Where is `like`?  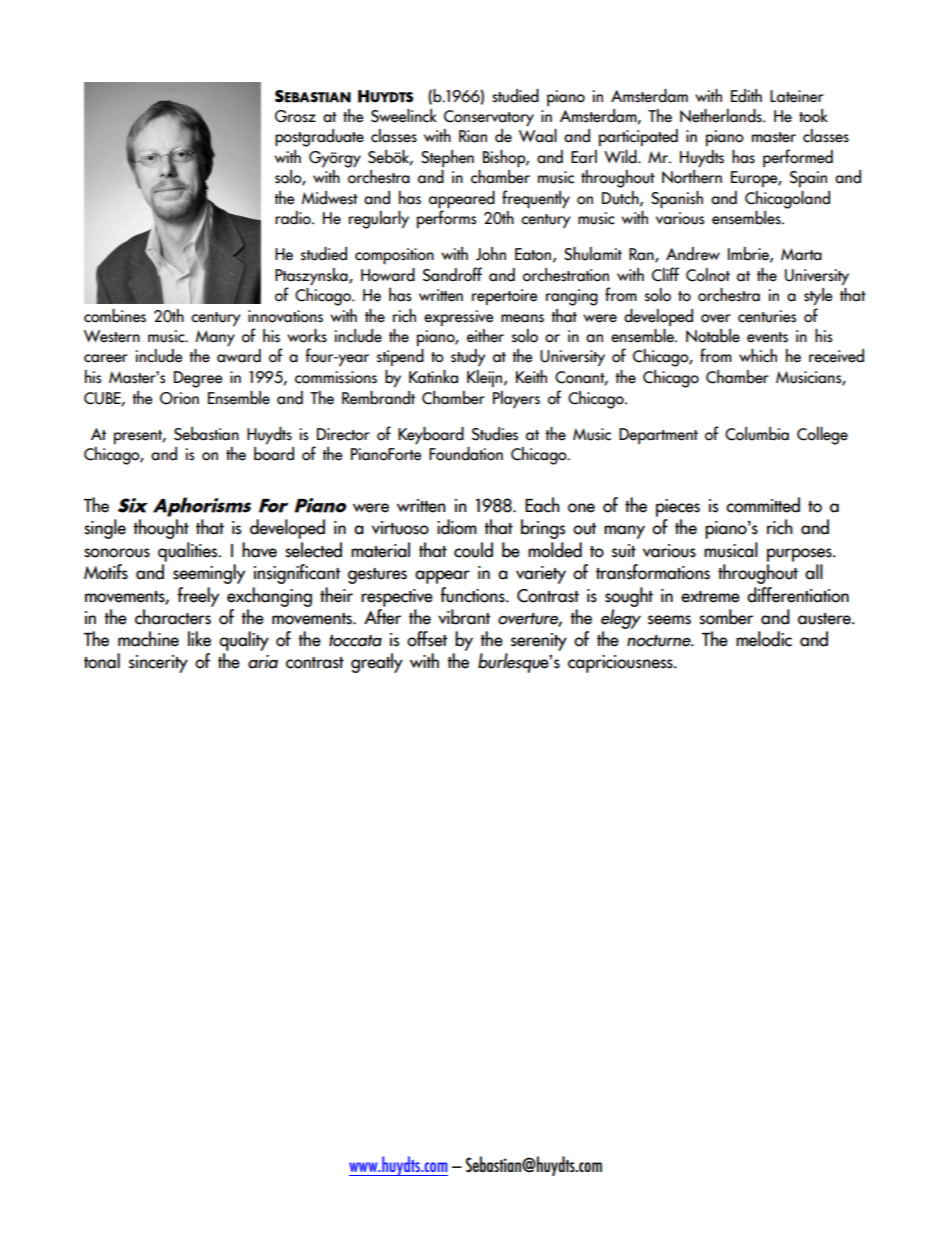
like is located at coordinates (199, 639).
